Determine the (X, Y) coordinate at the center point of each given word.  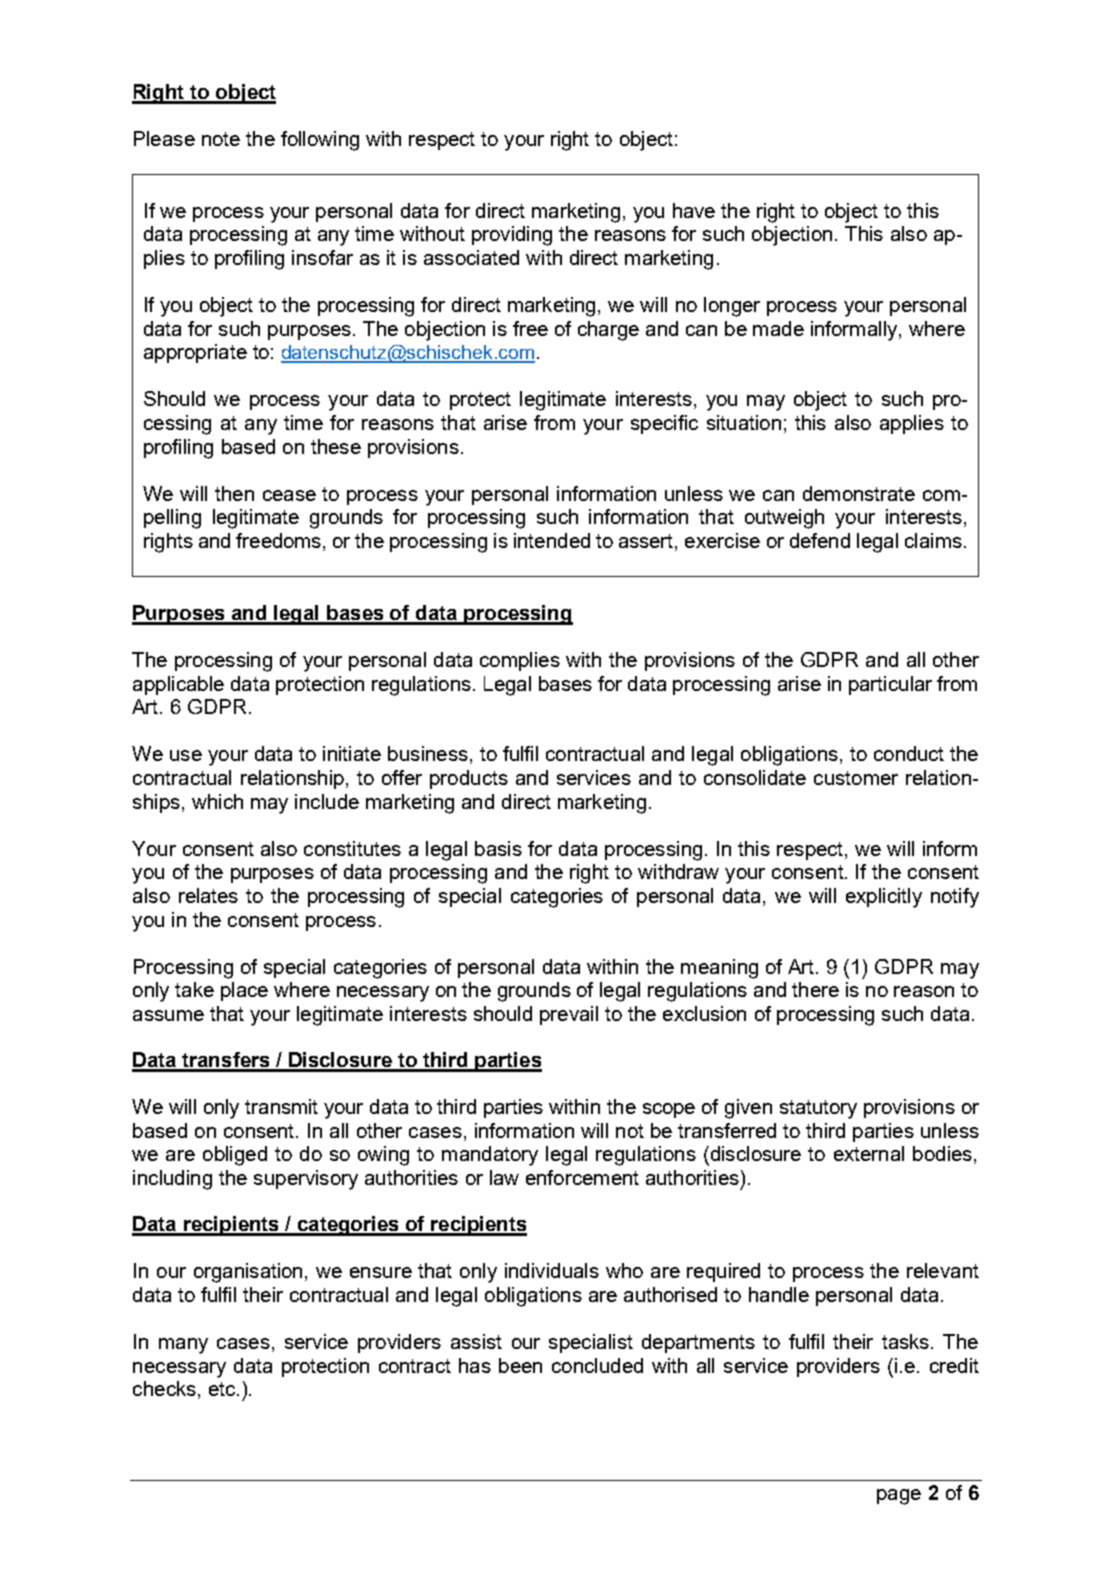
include (327, 801)
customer (856, 778)
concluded (597, 1365)
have (694, 210)
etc (223, 1389)
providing (512, 236)
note (221, 139)
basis (498, 848)
